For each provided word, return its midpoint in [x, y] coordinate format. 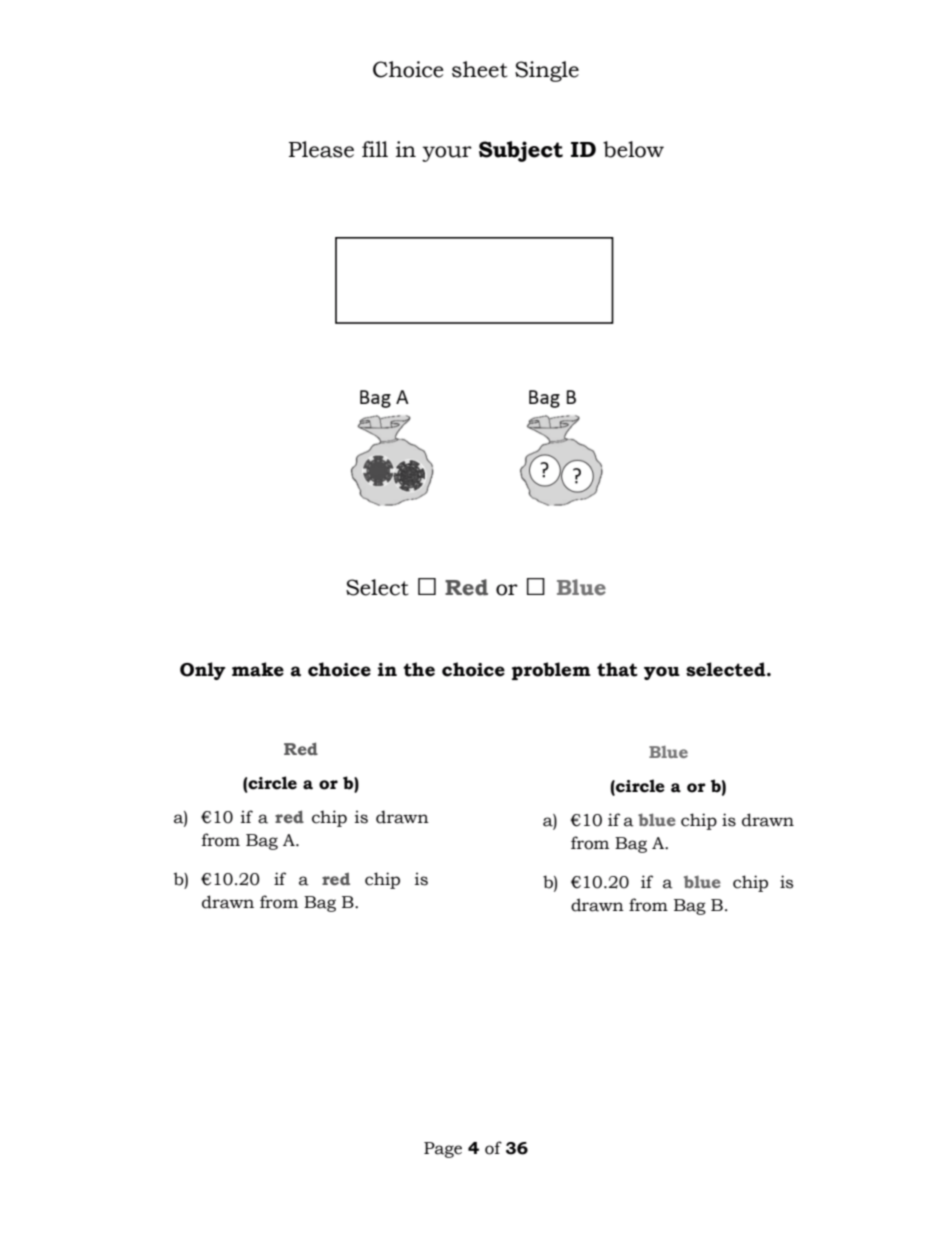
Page [443, 1150]
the [419, 669]
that [617, 669]
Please [321, 149]
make [258, 669]
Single [547, 71]
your [447, 154]
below [633, 149]
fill [375, 149]
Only [203, 671]
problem [551, 671]
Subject [521, 151]
